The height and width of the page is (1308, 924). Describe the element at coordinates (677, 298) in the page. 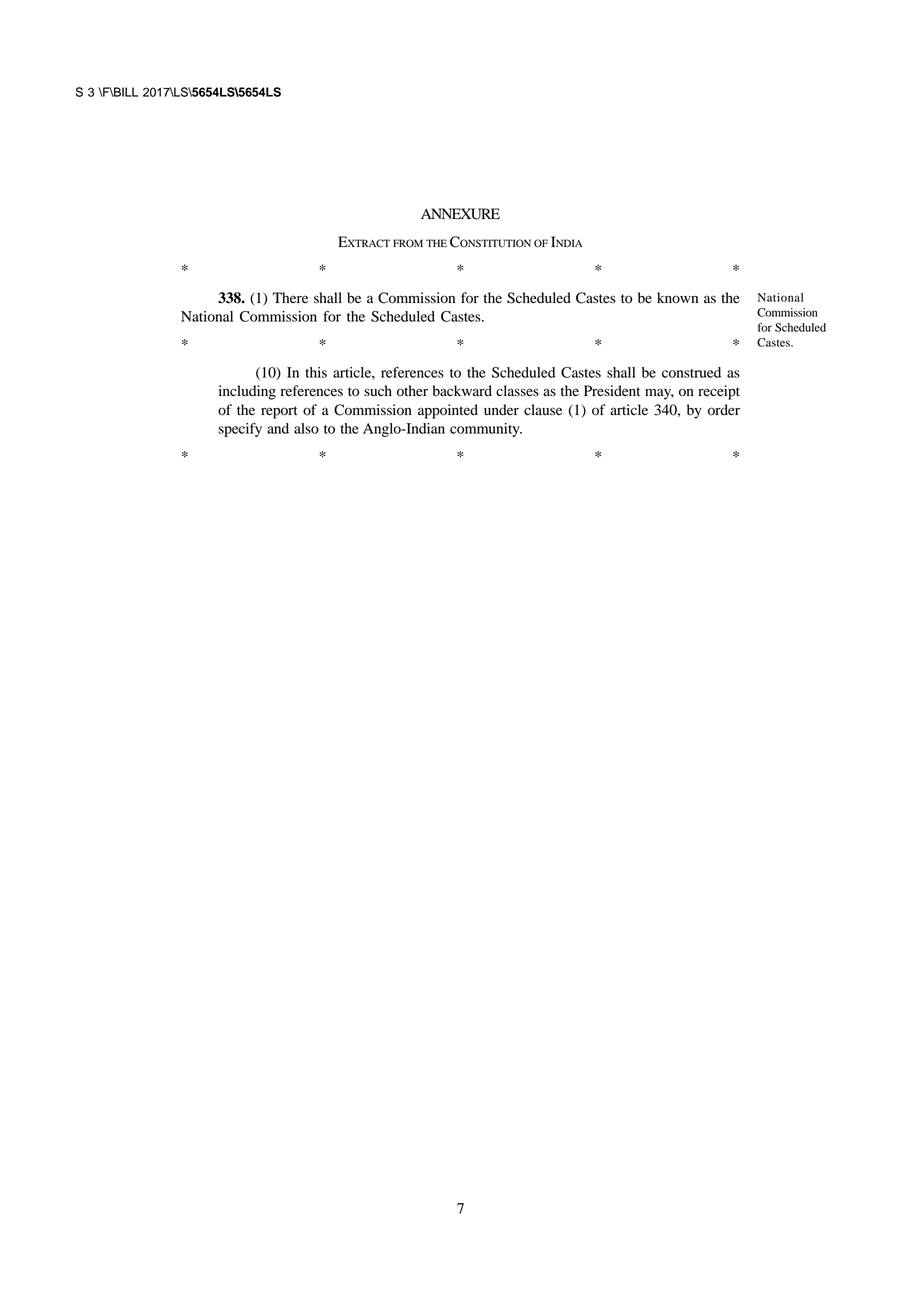

I see `known` at that location.
